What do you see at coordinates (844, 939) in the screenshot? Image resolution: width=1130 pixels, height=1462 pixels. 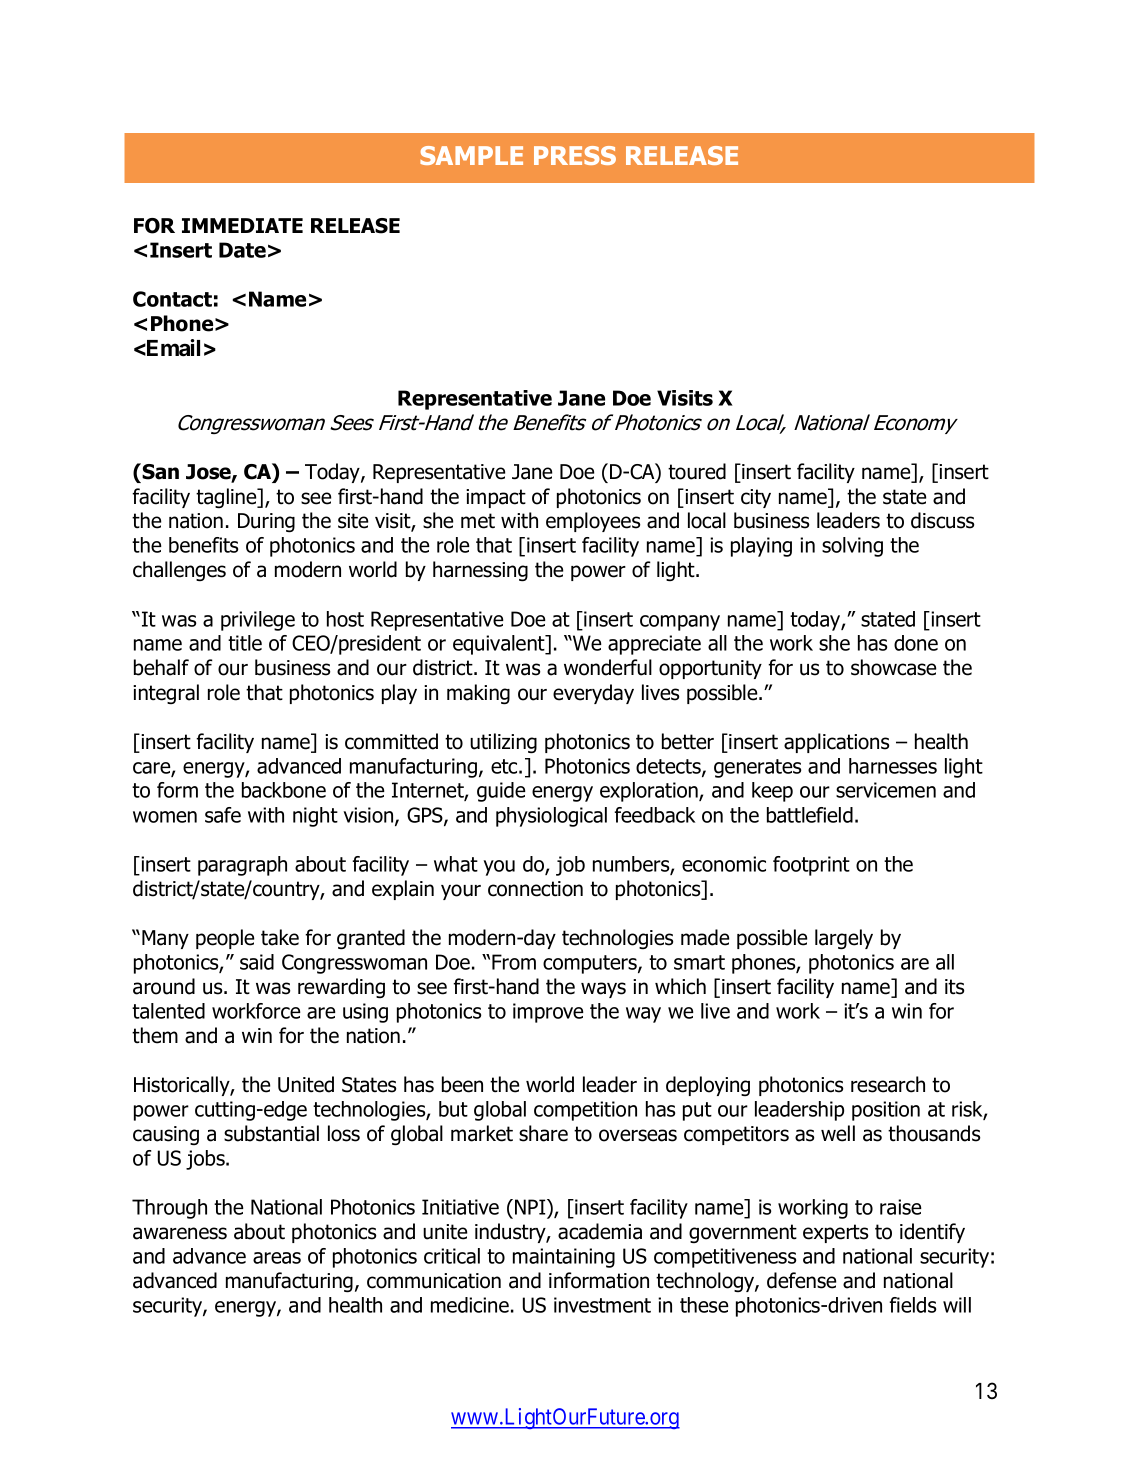 I see `largely` at bounding box center [844, 939].
